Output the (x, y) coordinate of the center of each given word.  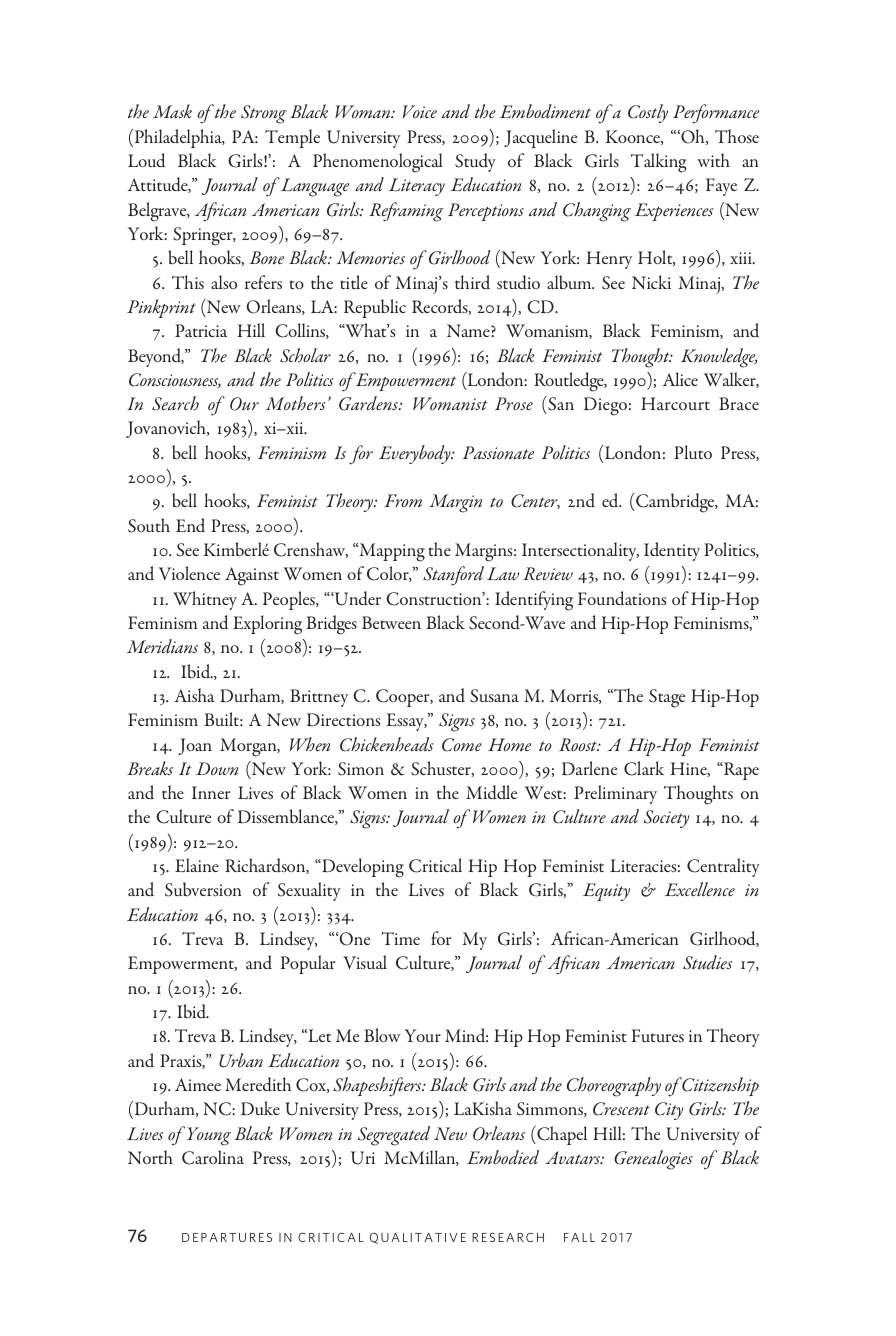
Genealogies (653, 1160)
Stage (667, 698)
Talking (658, 163)
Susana (494, 696)
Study (475, 162)
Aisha (194, 695)
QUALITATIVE (418, 1238)
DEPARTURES (227, 1237)
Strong (264, 114)
